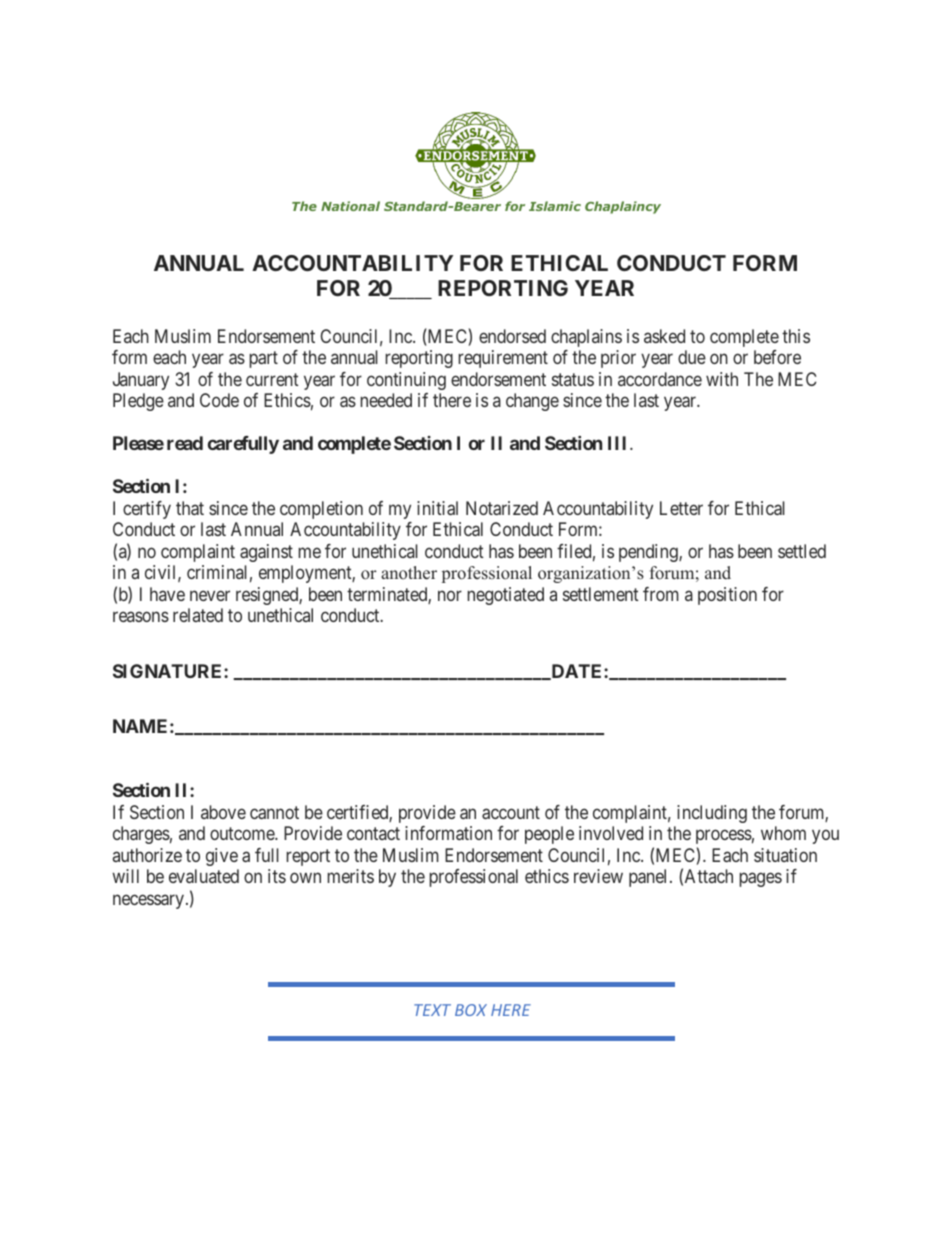 The height and width of the screenshot is (1233, 952). What do you see at coordinates (555, 206) in the screenshot?
I see `Islamic` at bounding box center [555, 206].
